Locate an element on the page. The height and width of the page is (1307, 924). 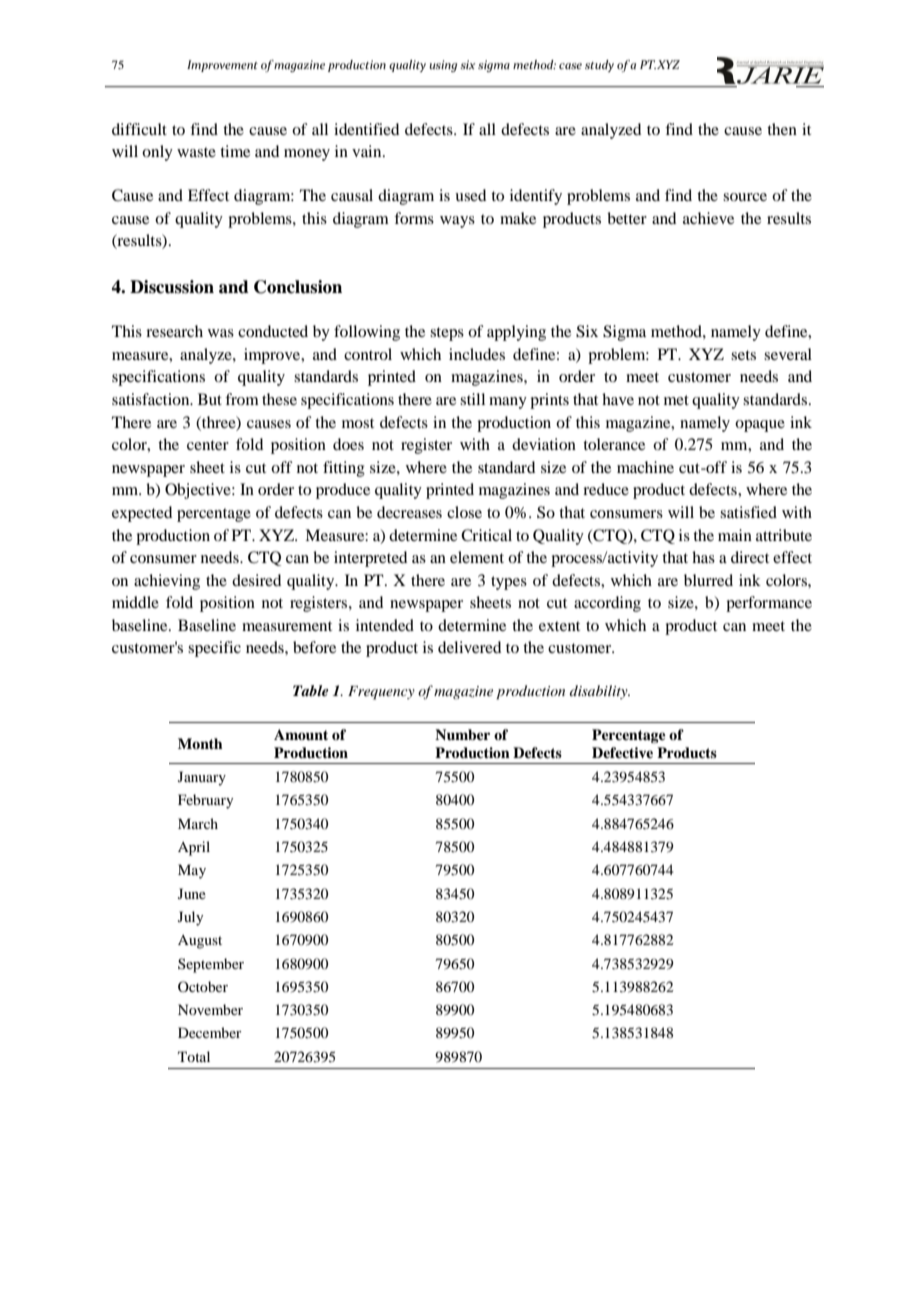
December is located at coordinates (210, 1032).
